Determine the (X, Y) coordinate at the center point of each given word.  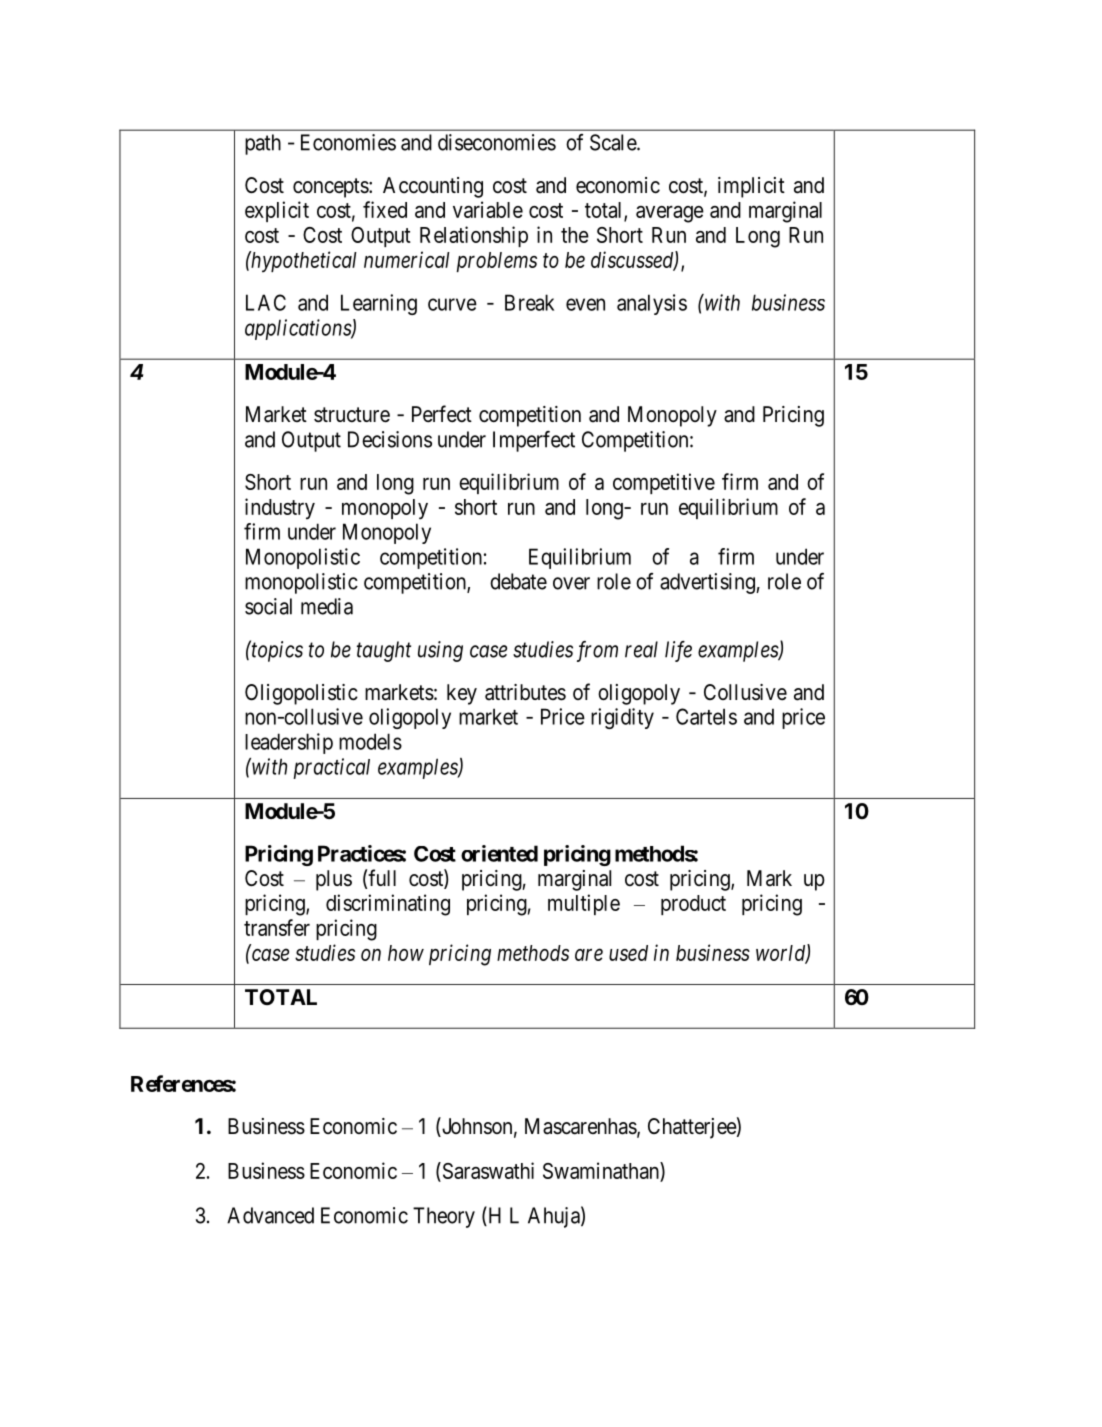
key (462, 694)
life (678, 651)
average (670, 214)
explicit (277, 211)
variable (488, 209)
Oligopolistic (301, 694)
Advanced (270, 1215)
